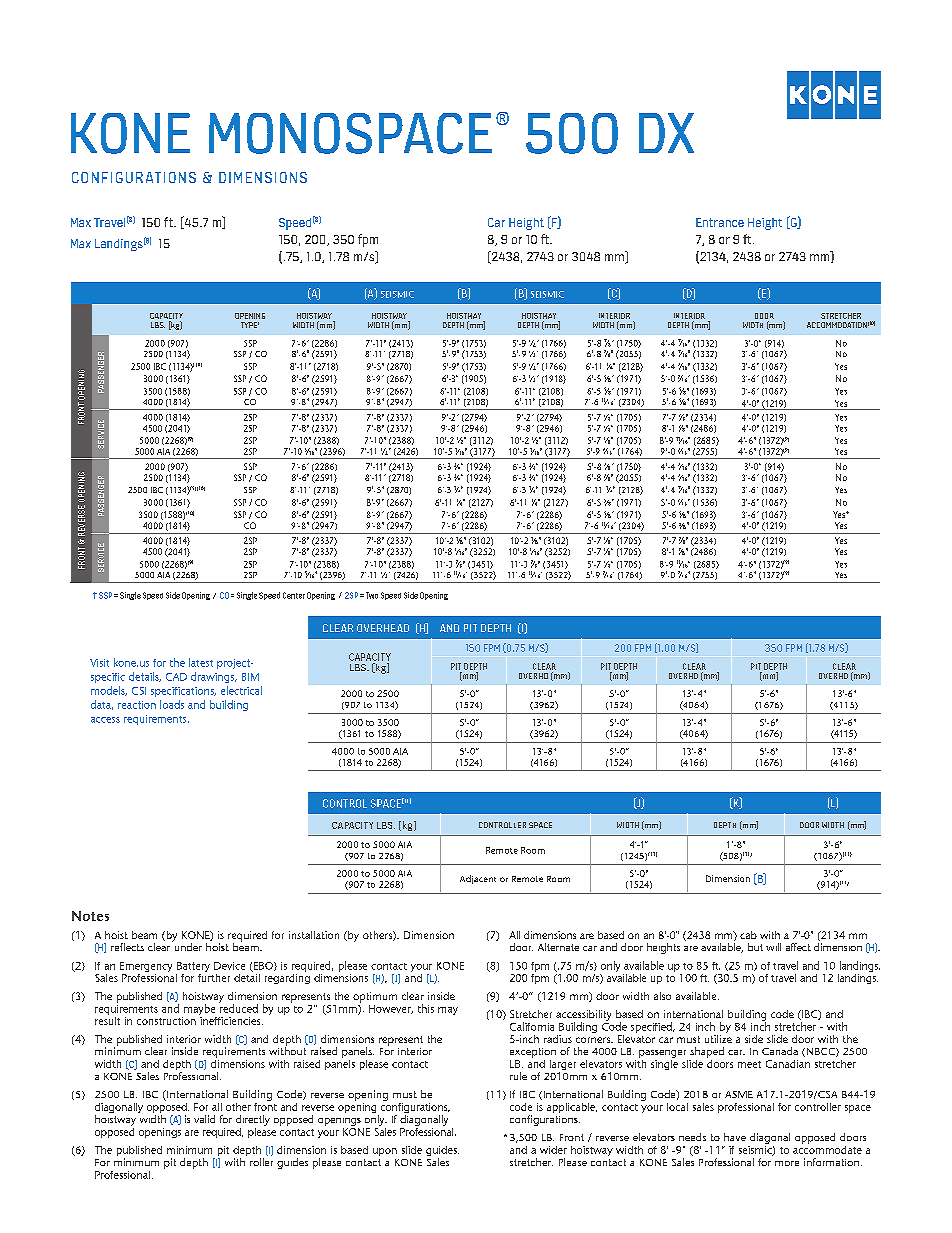  What do you see at coordinates (478, 879) in the document?
I see `Adjacent` at bounding box center [478, 879].
